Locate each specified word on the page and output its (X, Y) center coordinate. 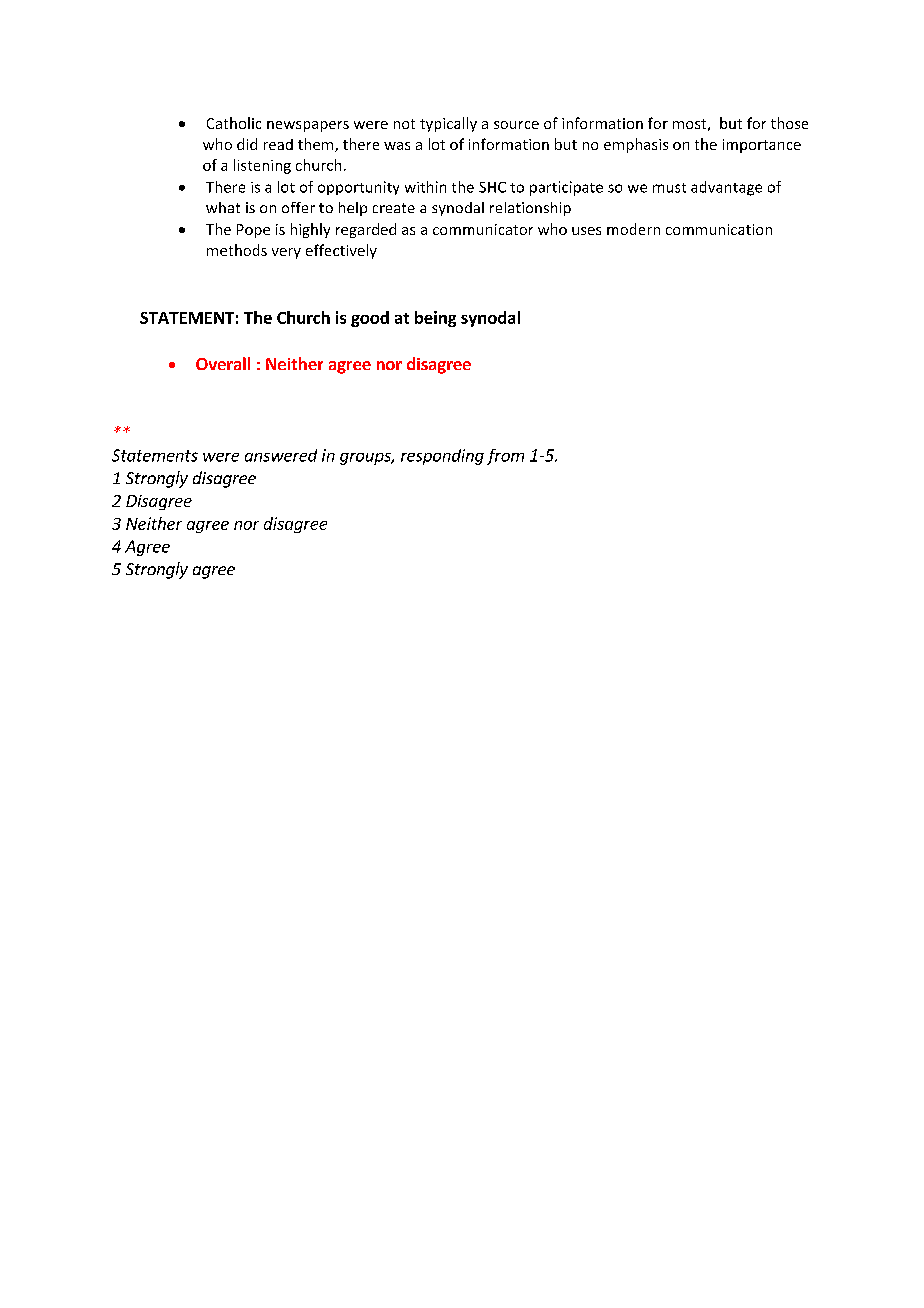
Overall (223, 363)
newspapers (308, 126)
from (505, 457)
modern (633, 229)
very (286, 253)
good (370, 319)
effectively (341, 251)
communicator (483, 229)
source (516, 125)
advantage (726, 188)
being (435, 319)
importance (762, 146)
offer (298, 207)
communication (719, 229)
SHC (492, 187)
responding (442, 457)
